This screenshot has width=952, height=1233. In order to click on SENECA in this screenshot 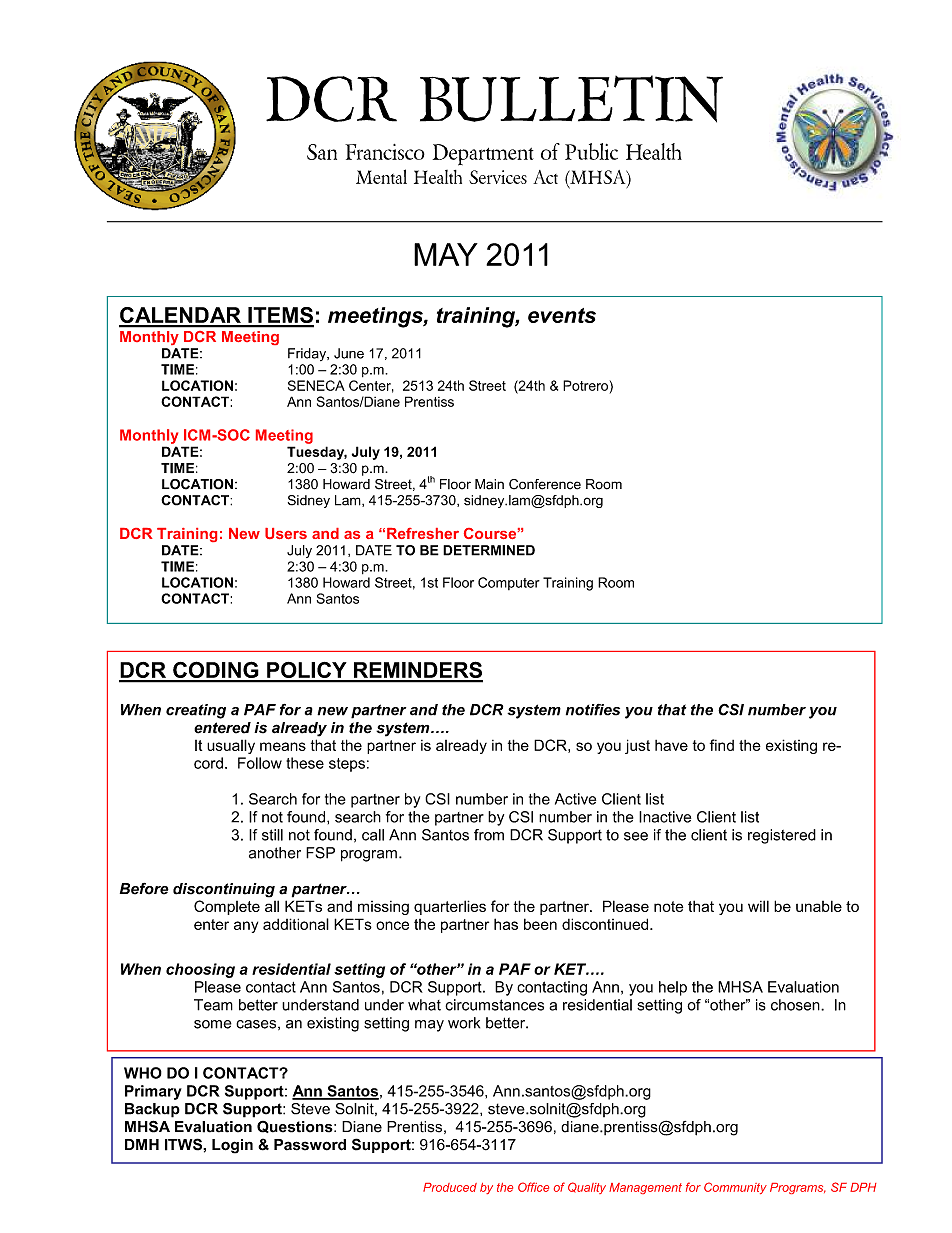, I will do `click(316, 385)`.
